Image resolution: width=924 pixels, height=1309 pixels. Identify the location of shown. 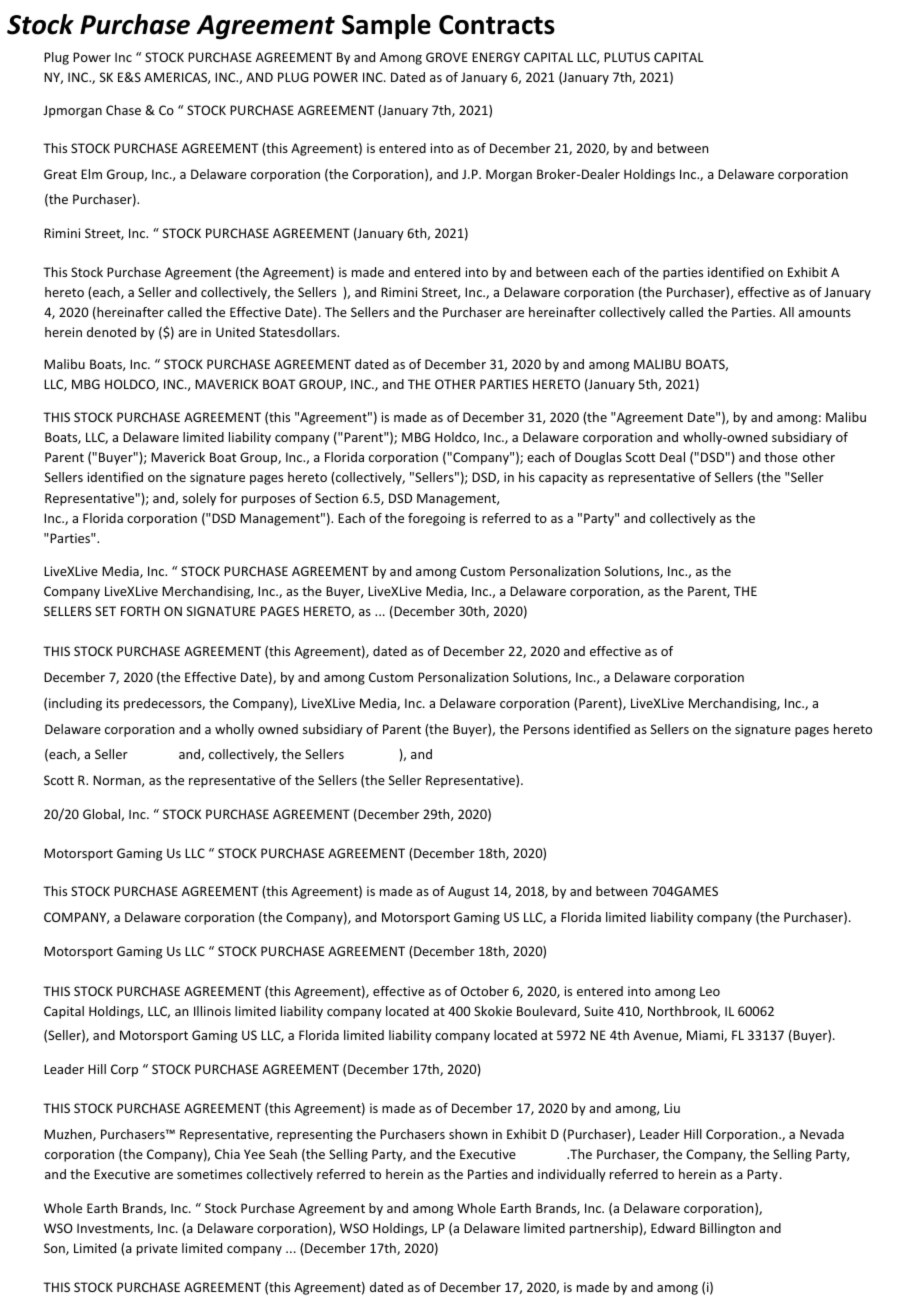
(468, 1134).
